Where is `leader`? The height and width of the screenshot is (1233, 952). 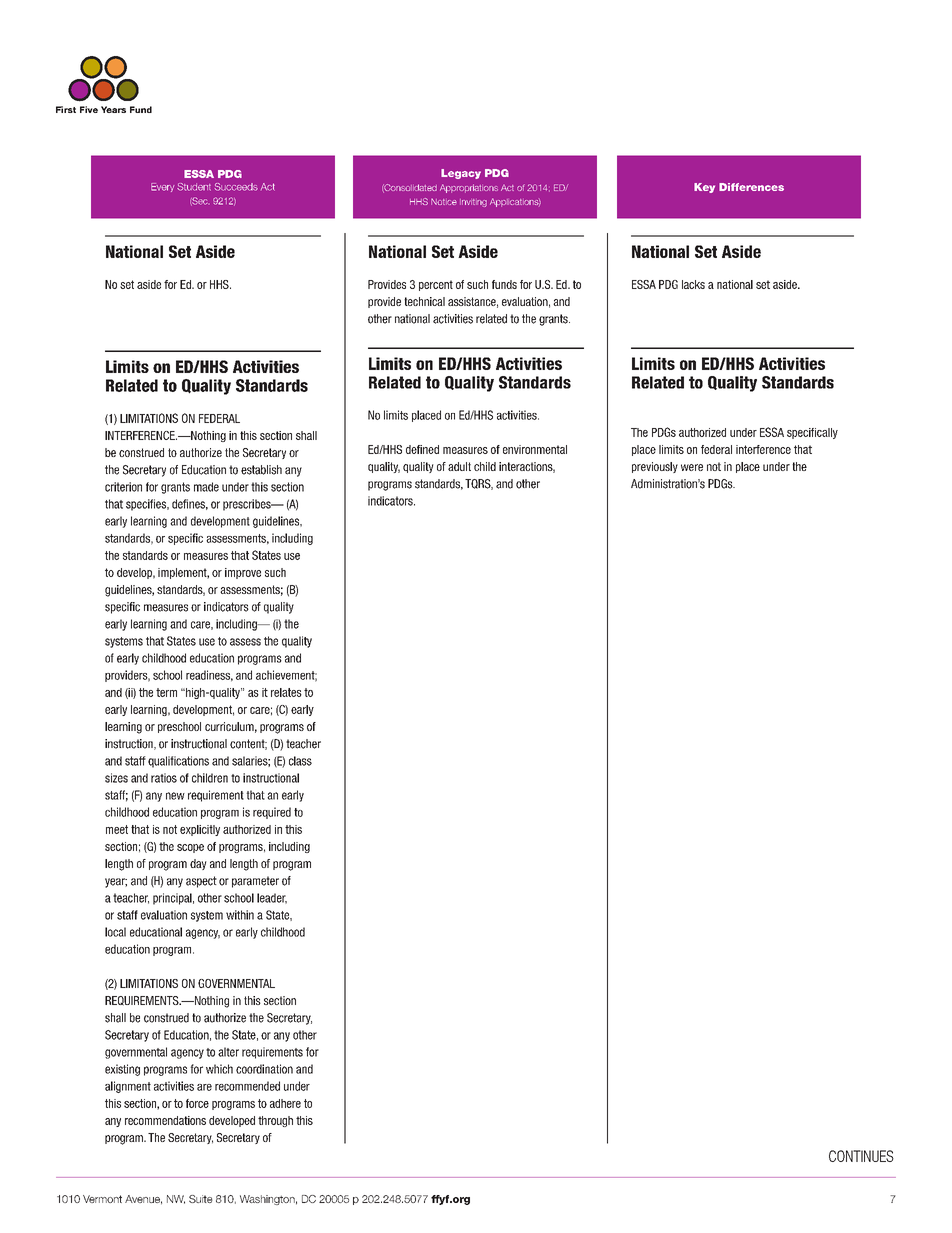
leader is located at coordinates (272, 898).
